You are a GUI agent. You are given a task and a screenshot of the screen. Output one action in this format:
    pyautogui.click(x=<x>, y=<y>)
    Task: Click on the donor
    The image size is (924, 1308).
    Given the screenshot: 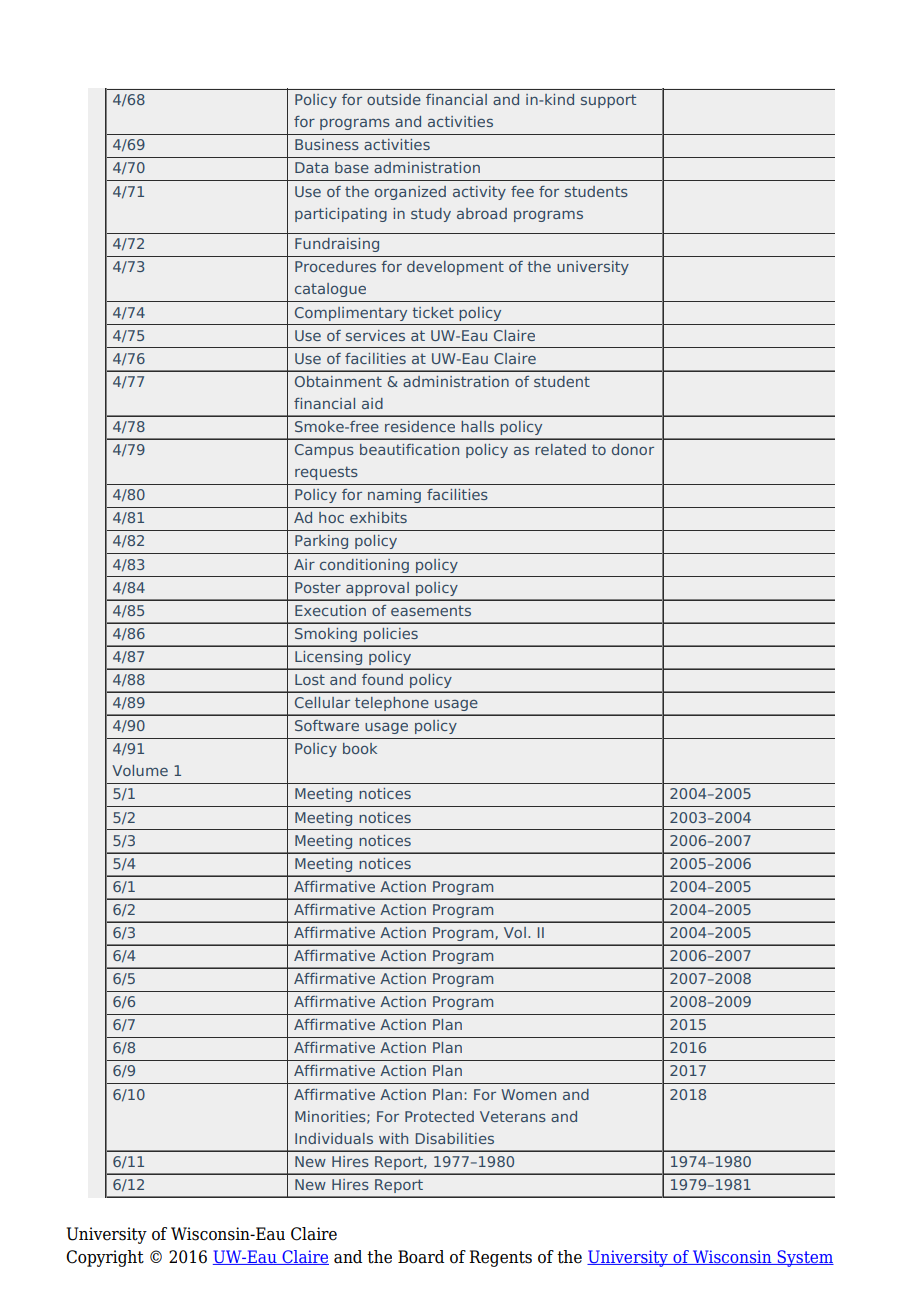 What is the action you would take?
    pyautogui.click(x=633, y=449)
